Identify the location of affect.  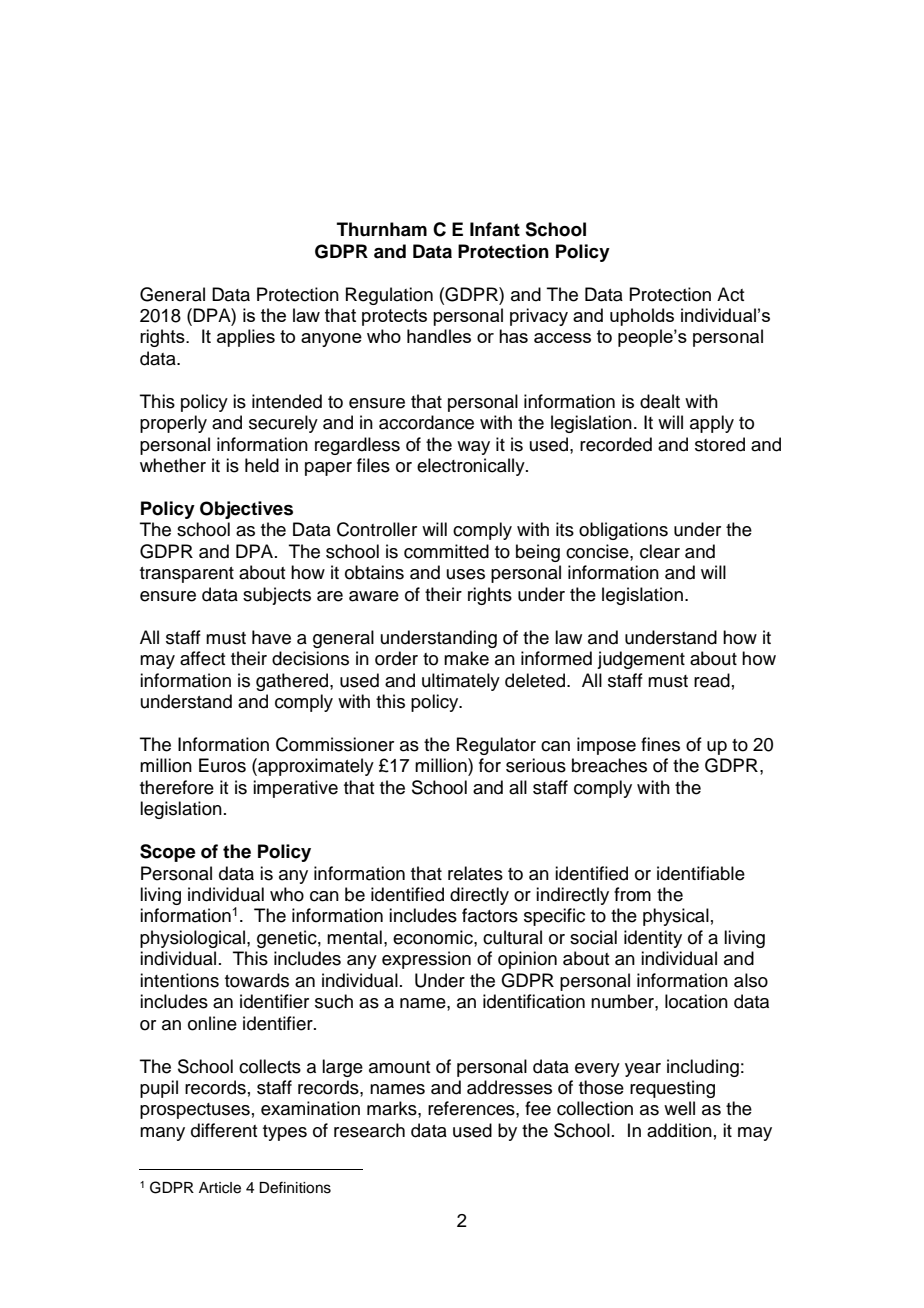
(202, 658).
